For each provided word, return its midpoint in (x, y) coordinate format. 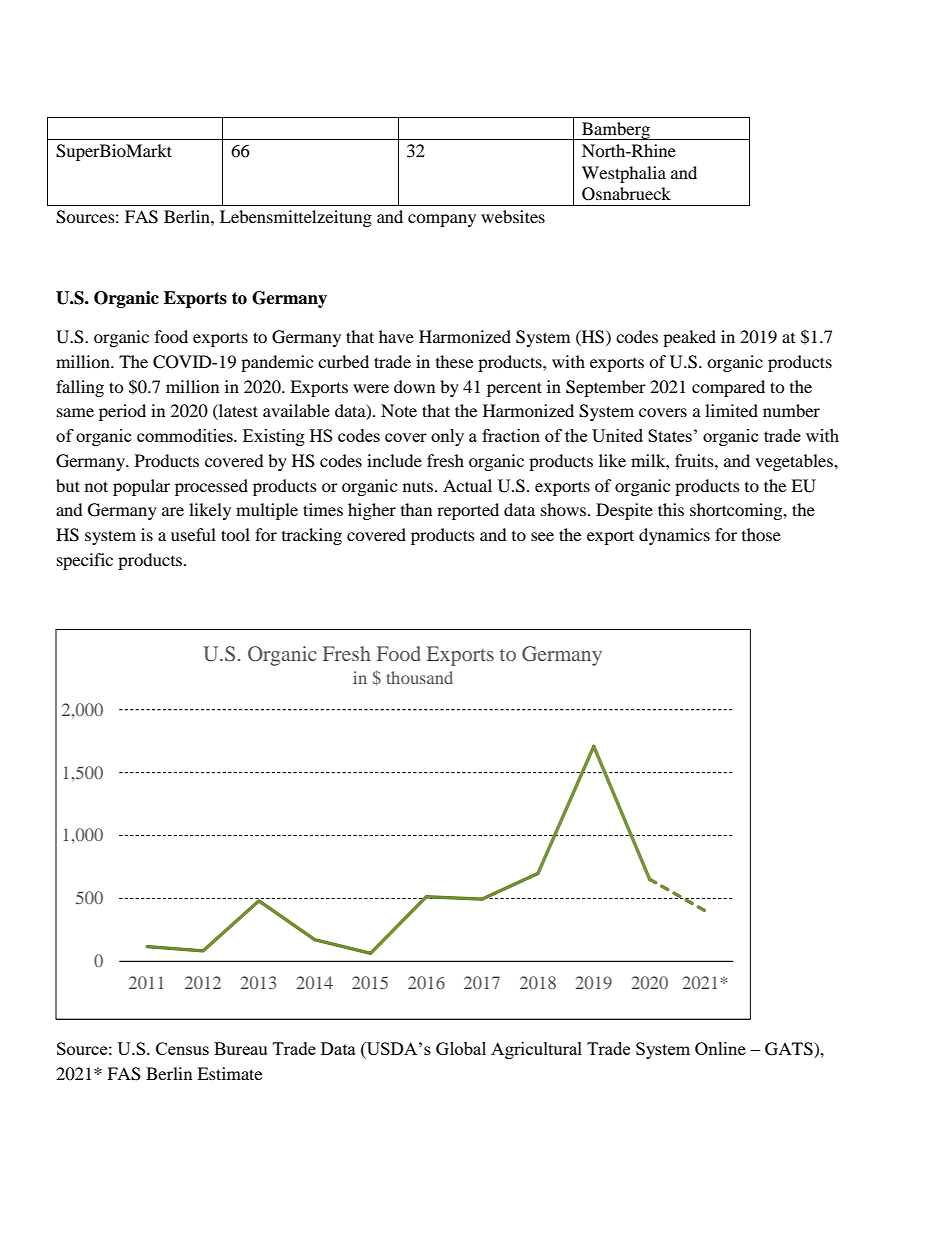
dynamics (674, 536)
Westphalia (624, 174)
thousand (420, 677)
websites (513, 216)
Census (182, 1048)
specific (85, 561)
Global (461, 1048)
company (442, 220)
